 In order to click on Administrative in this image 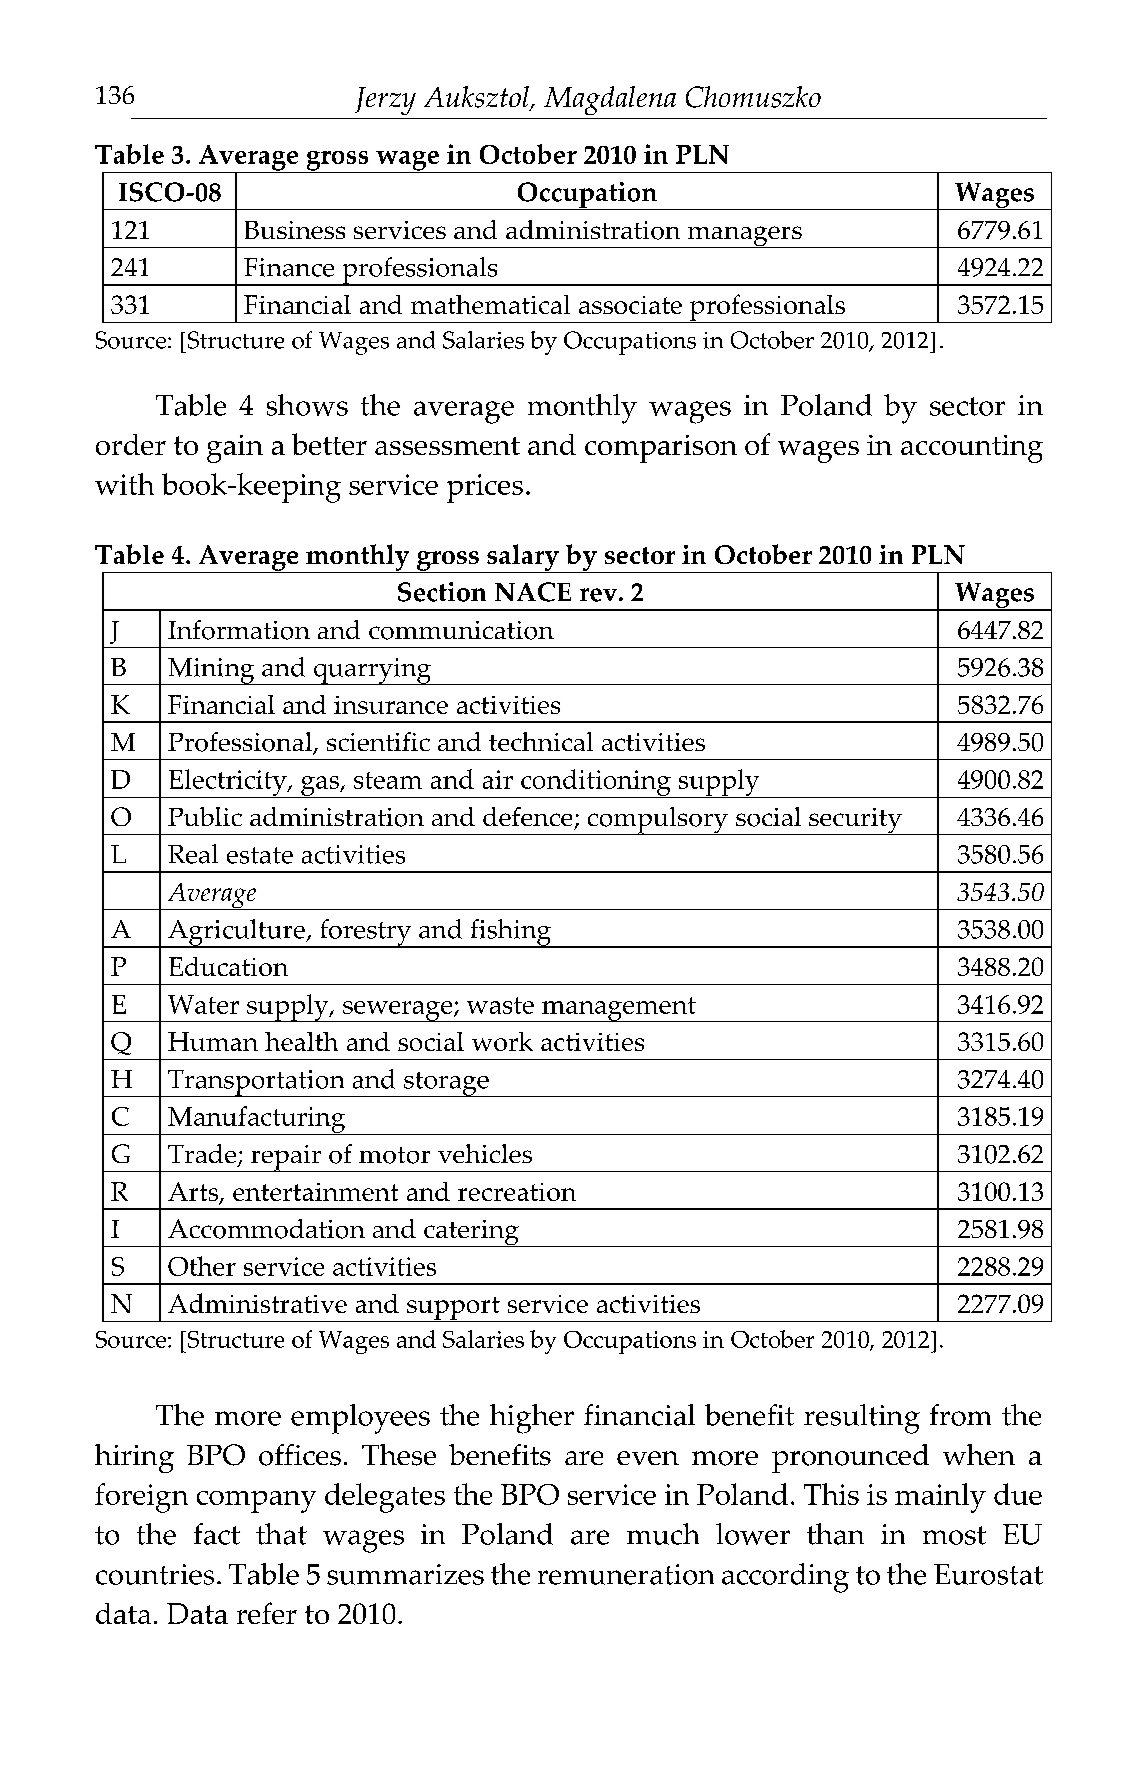, I will do `click(257, 1303)`.
